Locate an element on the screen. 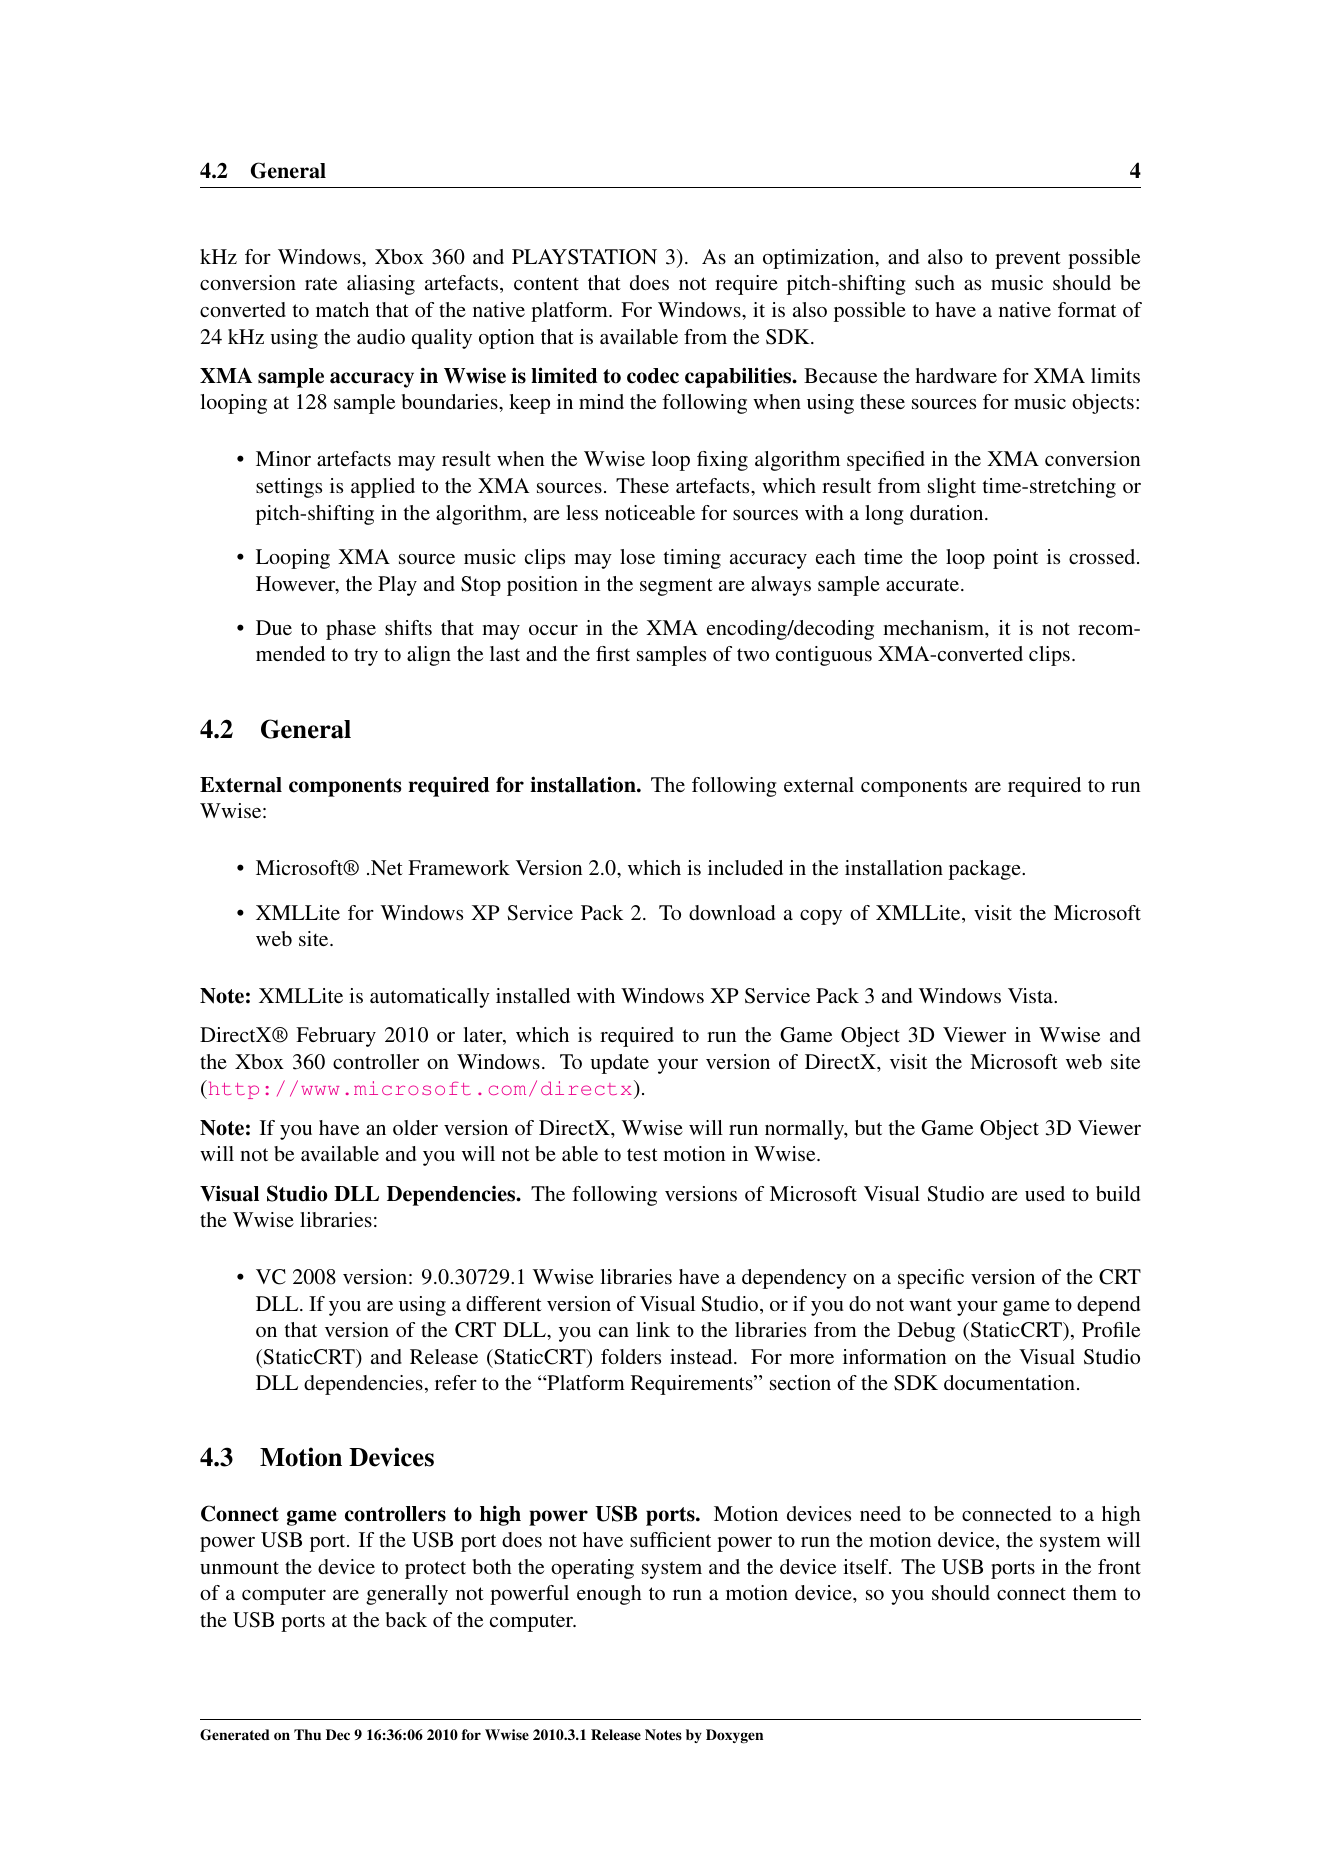  Thu is located at coordinates (307, 1734).
